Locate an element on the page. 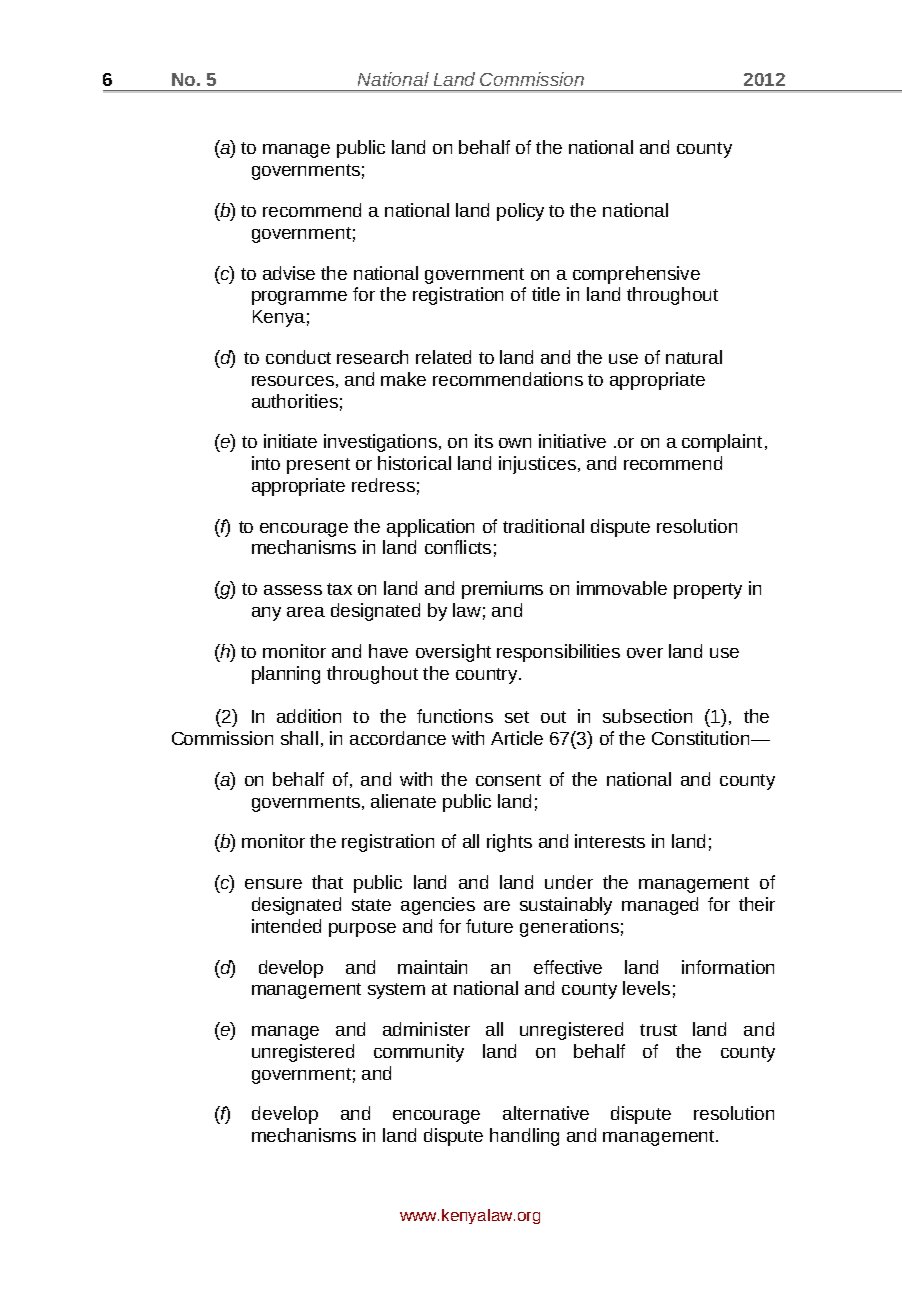 The height and width of the document is (1316, 902). policy is located at coordinates (520, 212).
